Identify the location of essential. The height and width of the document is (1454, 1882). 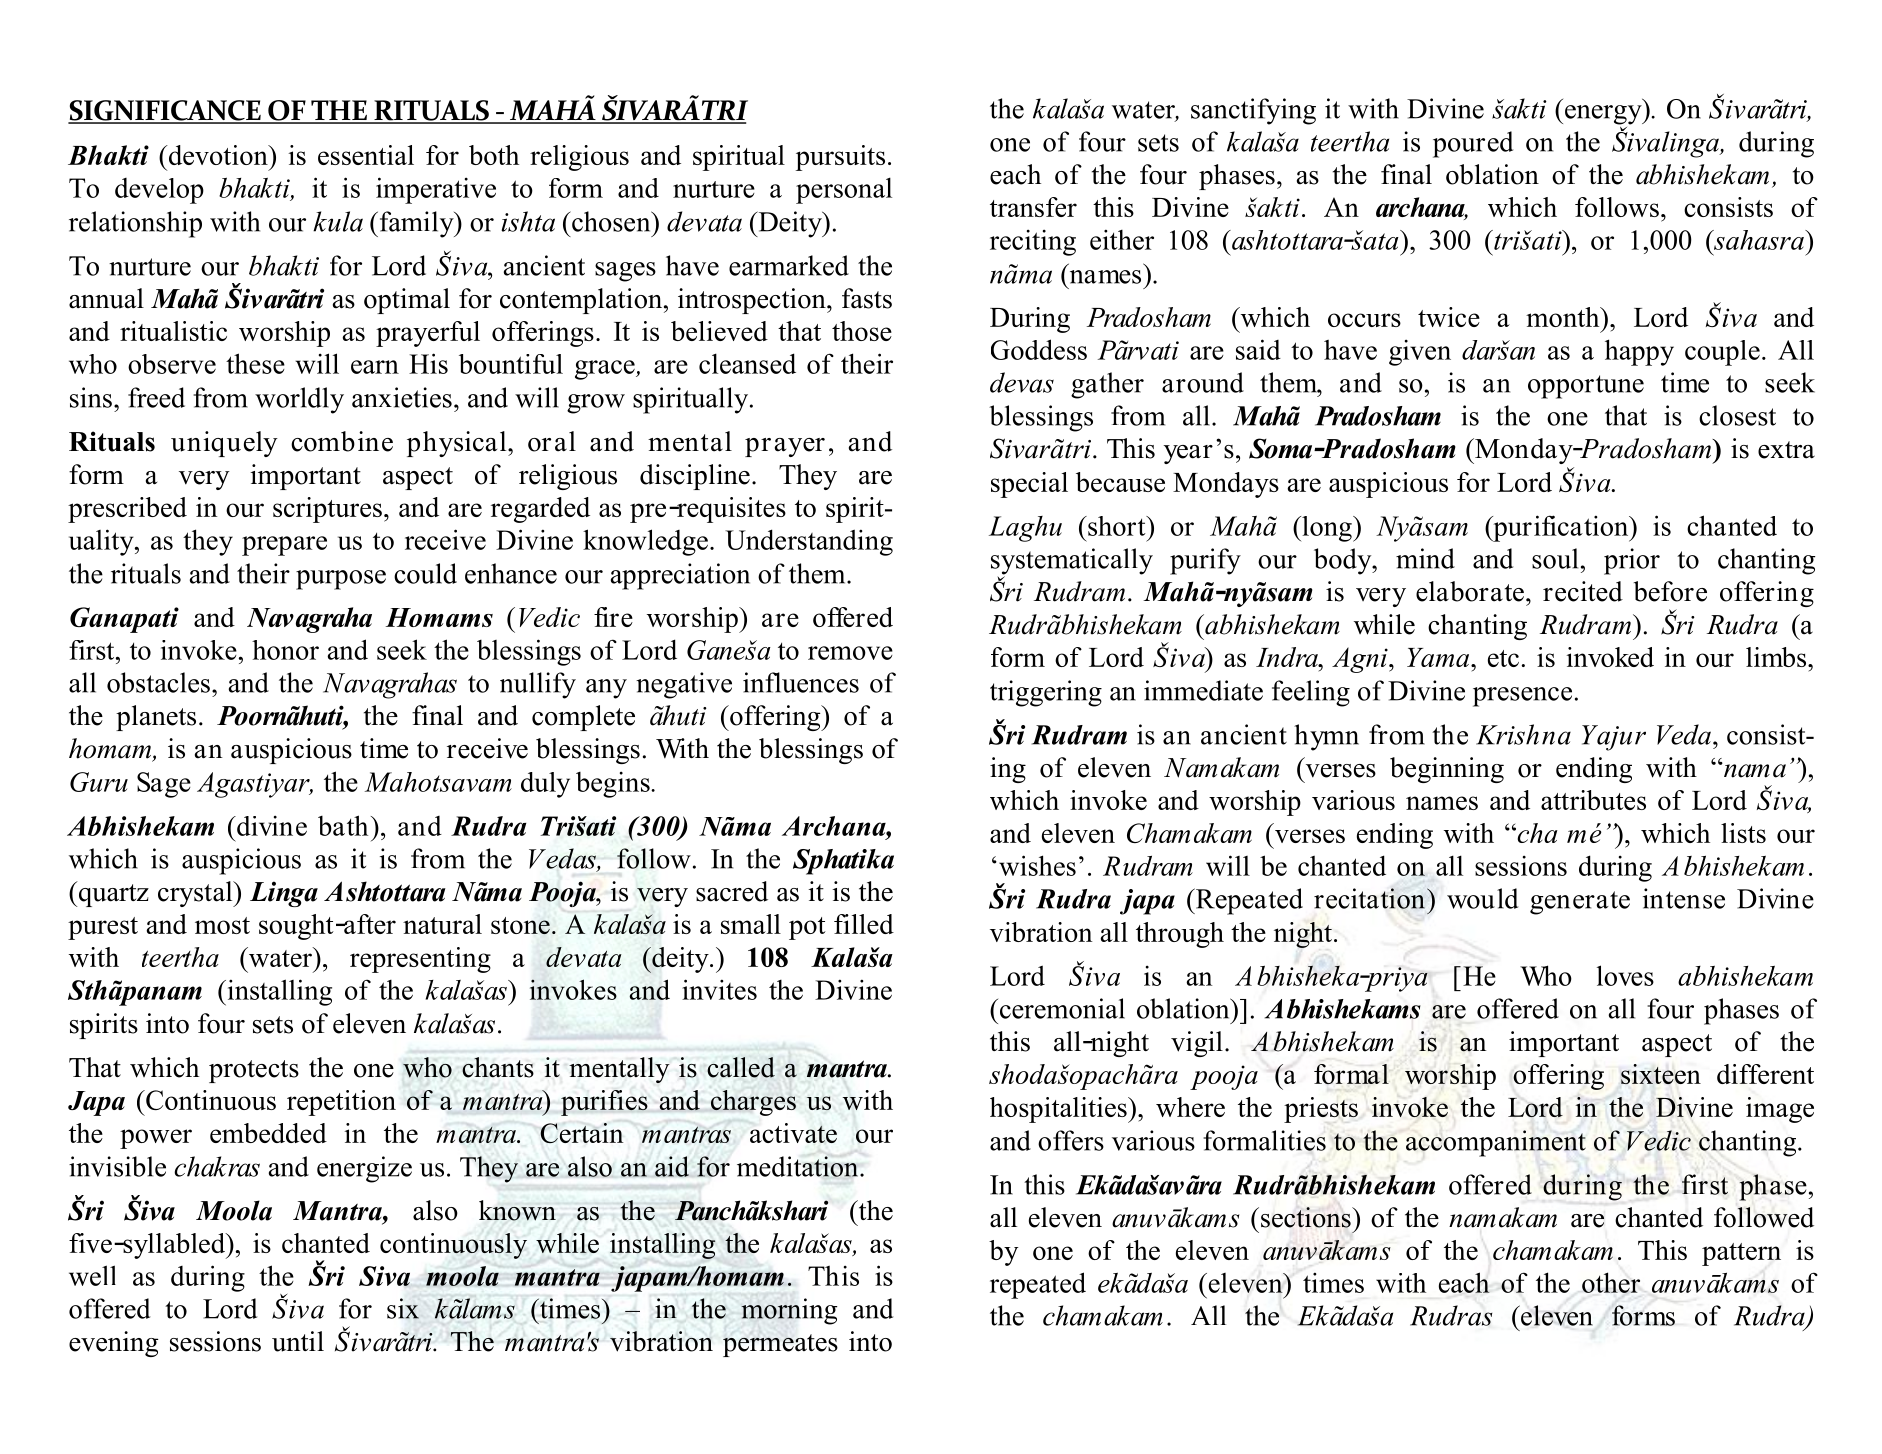
(366, 155).
